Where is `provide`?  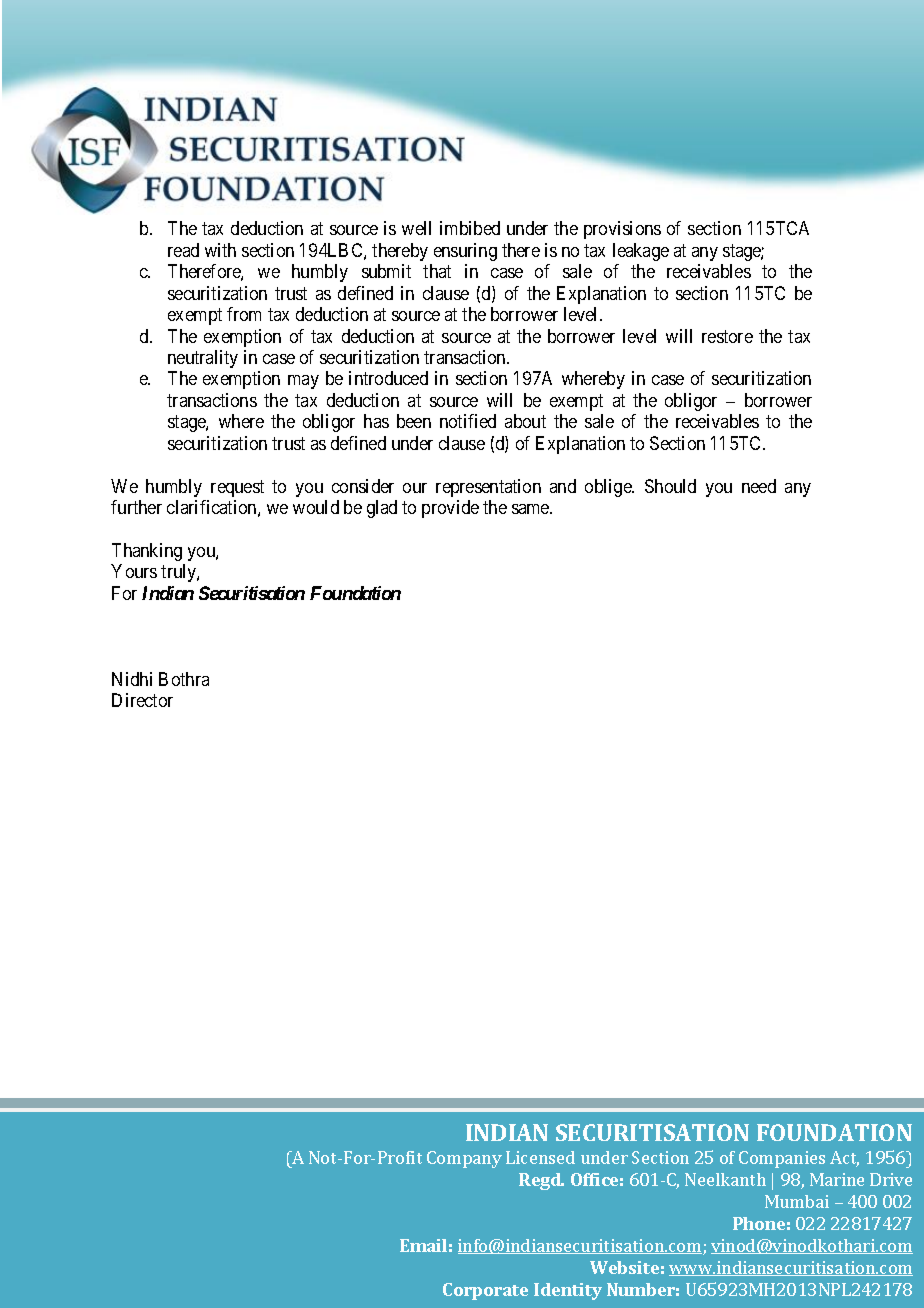 provide is located at coordinates (450, 509).
